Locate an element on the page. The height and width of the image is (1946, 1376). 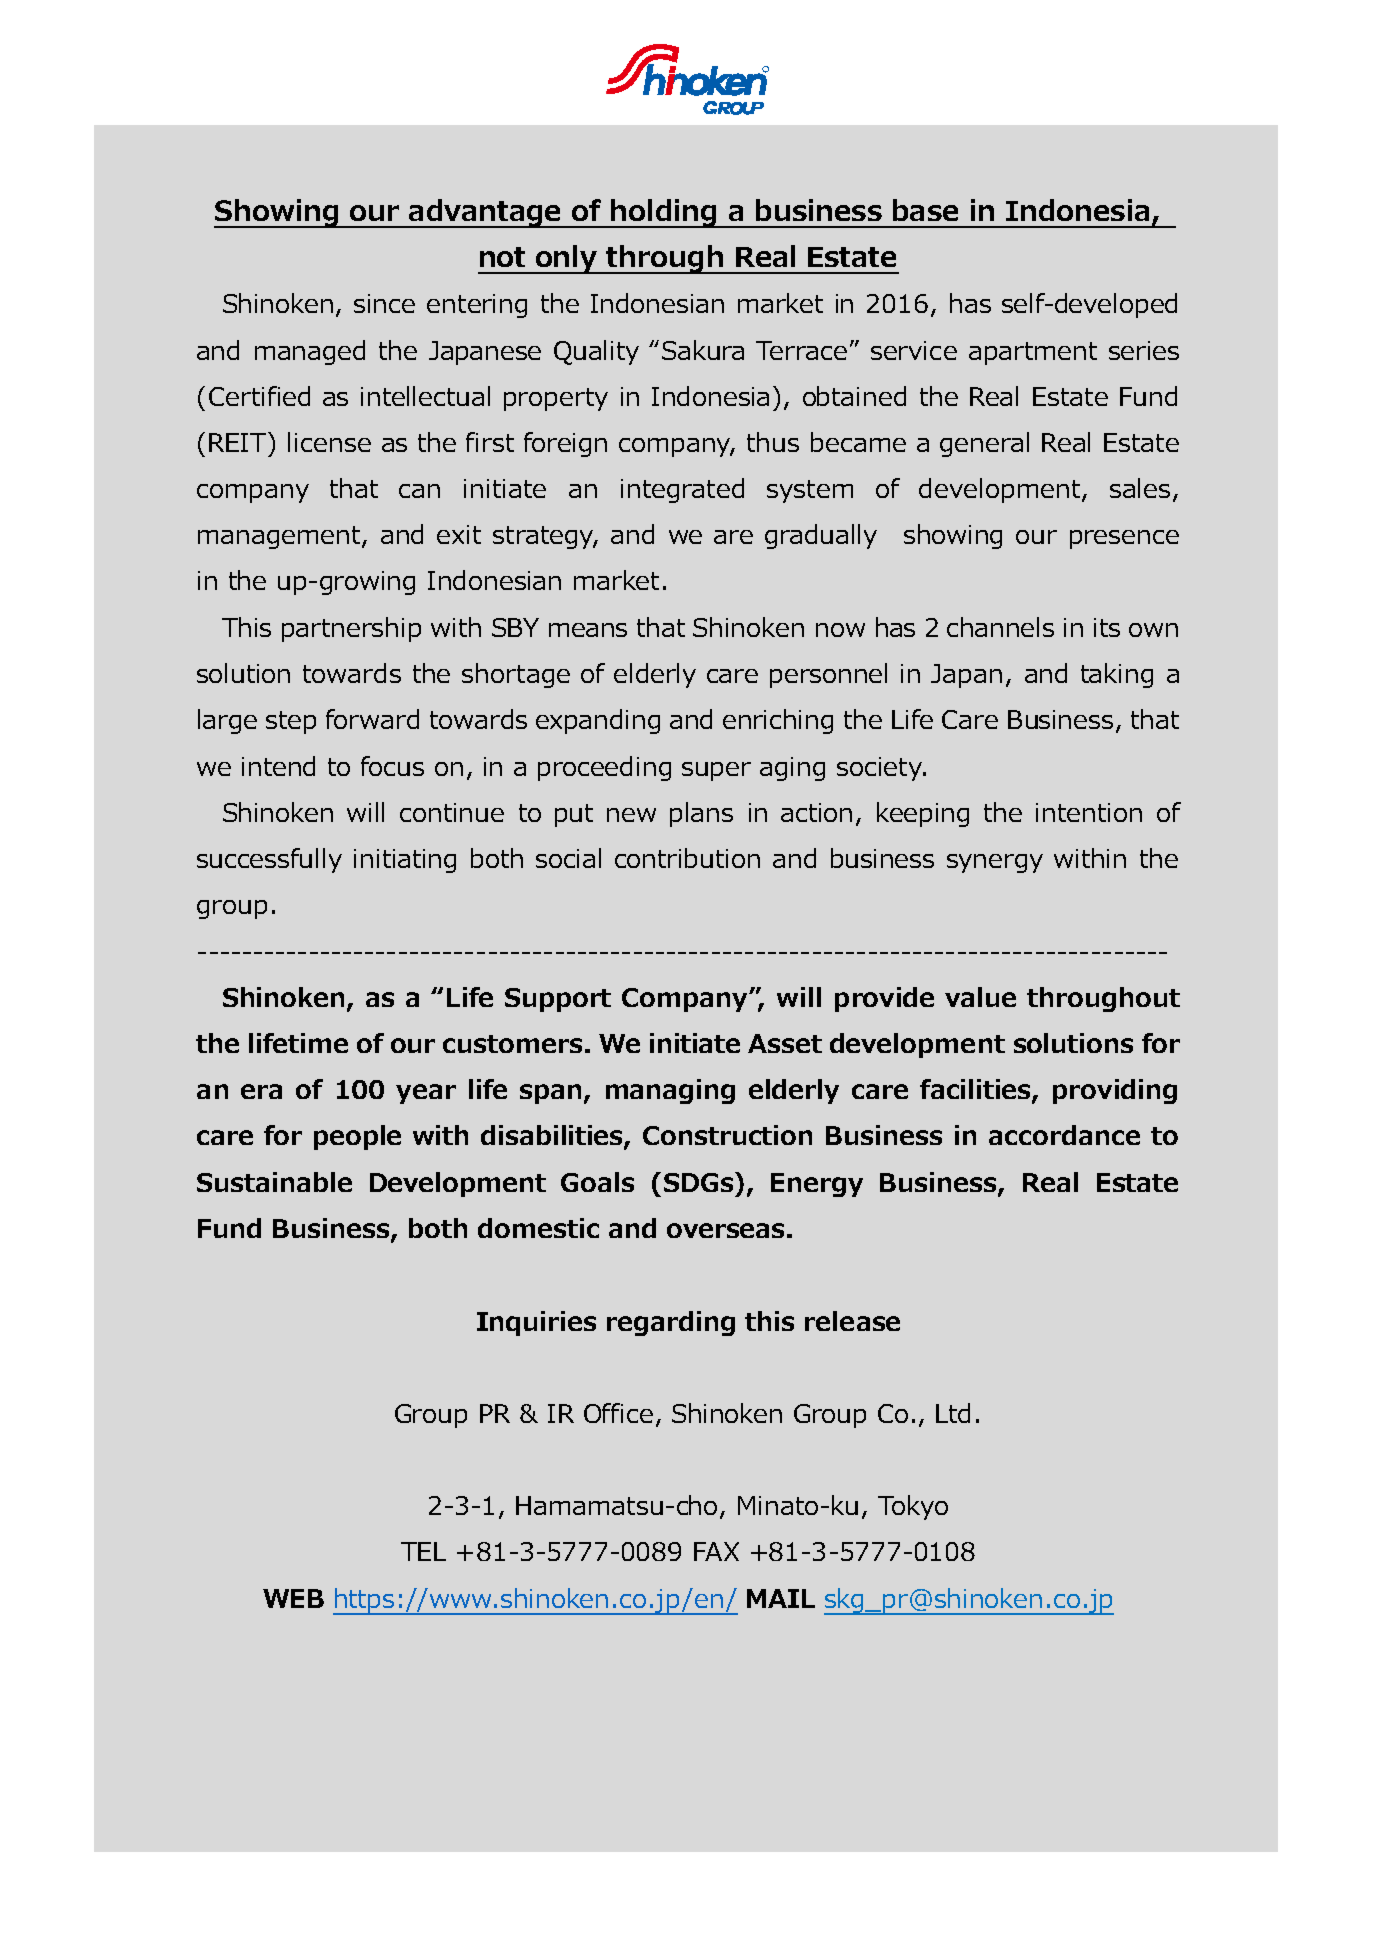
base is located at coordinates (925, 210).
